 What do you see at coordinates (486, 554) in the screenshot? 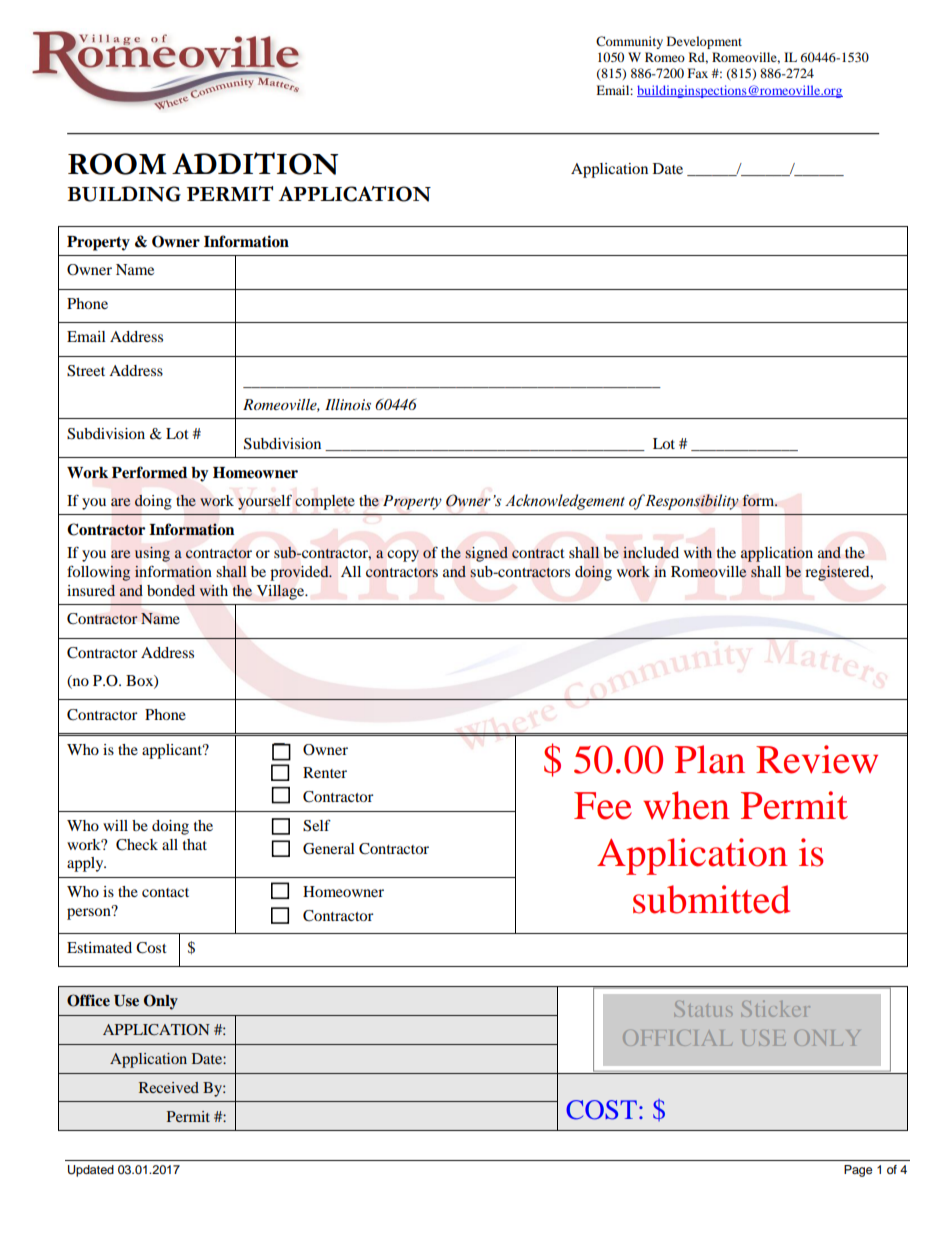
I see `signed` at bounding box center [486, 554].
